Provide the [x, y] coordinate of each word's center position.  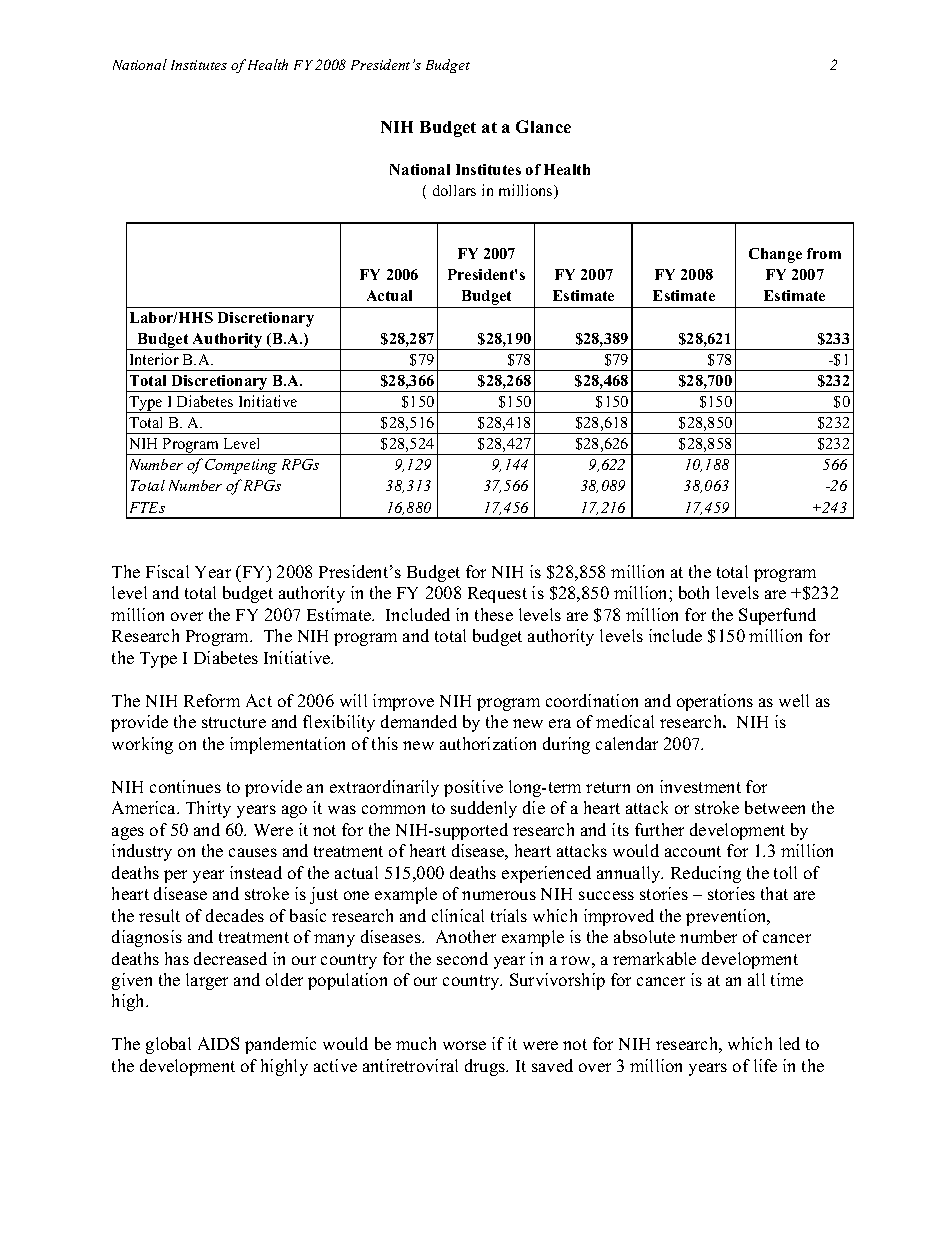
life [765, 1065]
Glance [543, 126]
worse [464, 1045]
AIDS [218, 1043]
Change [775, 255]
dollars [454, 190]
